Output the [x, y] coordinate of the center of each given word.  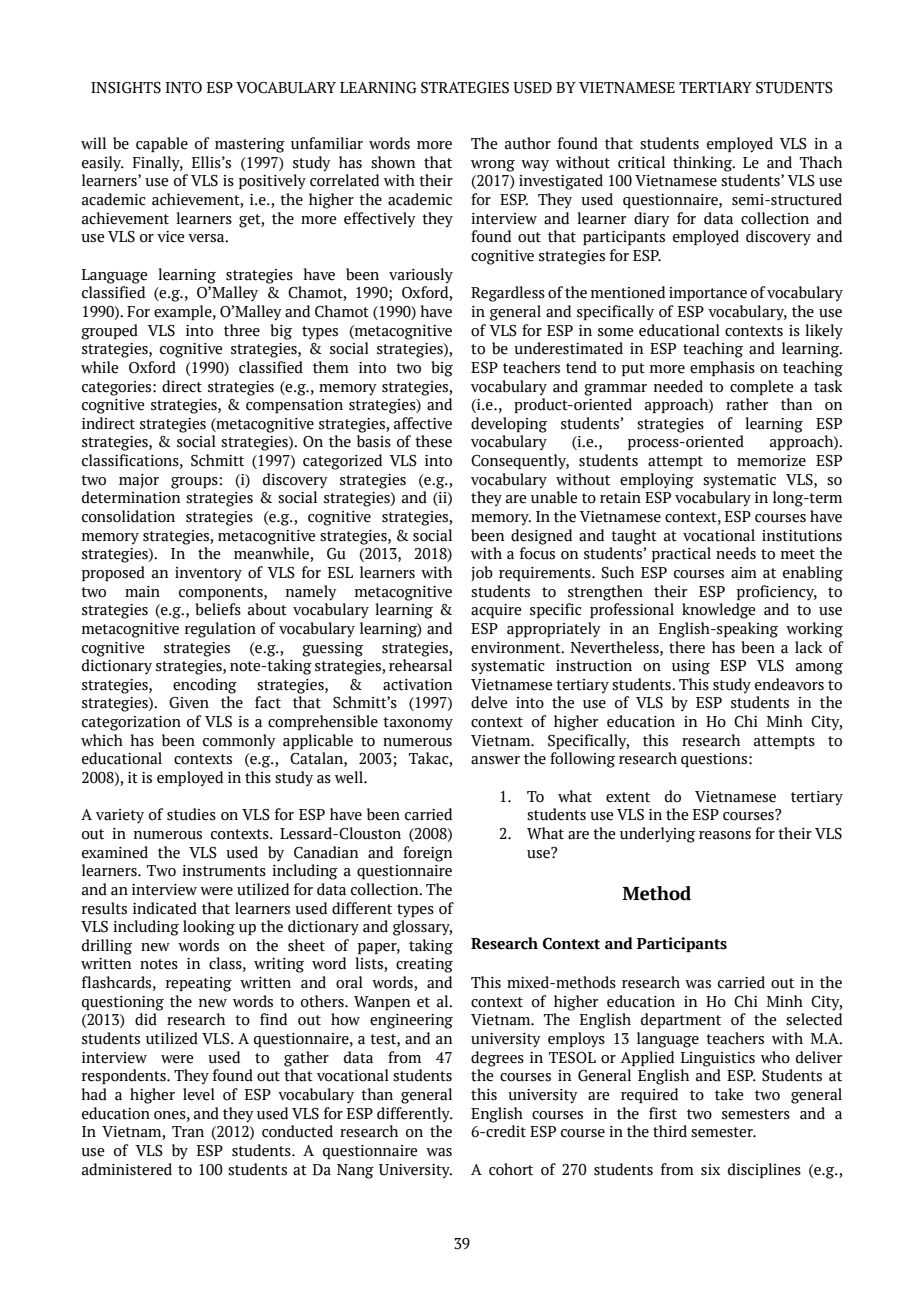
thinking [704, 164]
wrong [493, 166]
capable [162, 144]
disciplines [764, 1170]
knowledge [718, 611]
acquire [496, 611]
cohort [511, 1169]
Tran [188, 1132]
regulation [220, 630]
